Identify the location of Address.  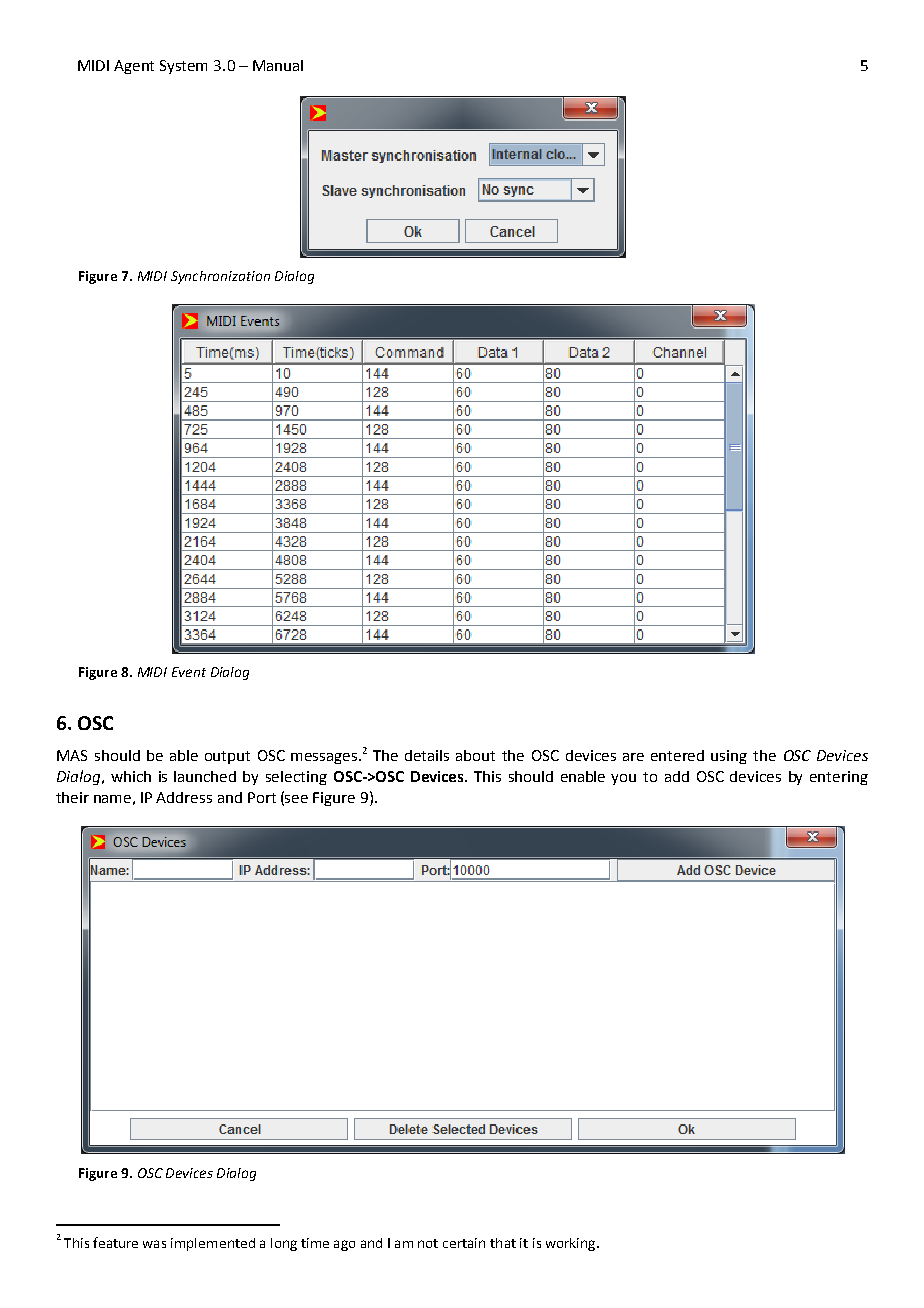
(184, 797).
